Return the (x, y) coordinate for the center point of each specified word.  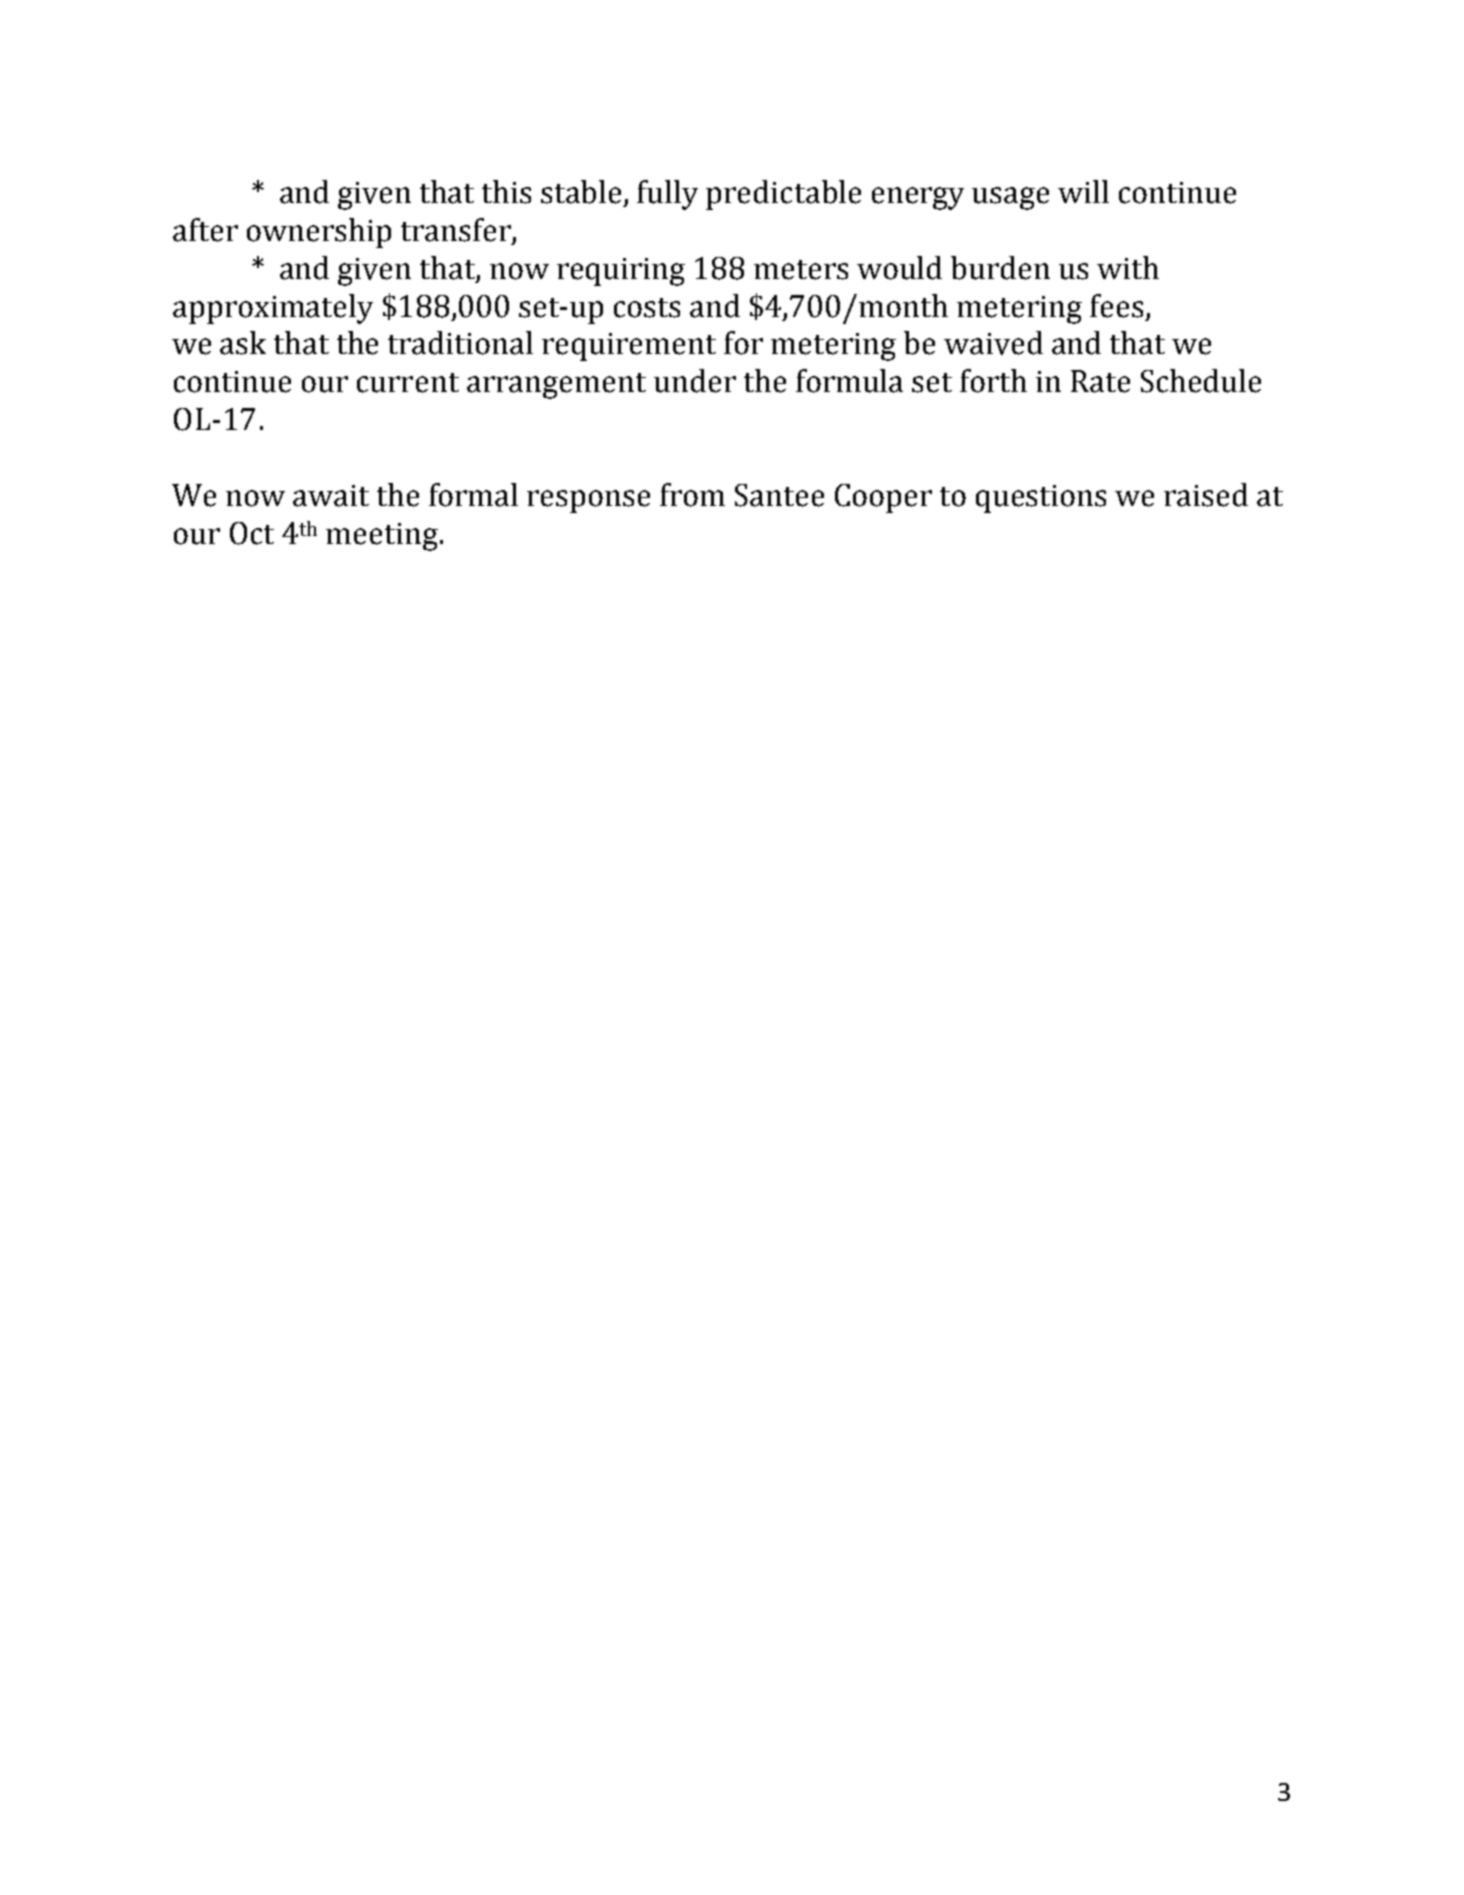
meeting (382, 537)
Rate (1100, 381)
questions (1041, 499)
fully (667, 195)
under (695, 381)
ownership (319, 233)
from (692, 495)
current (408, 383)
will (1083, 191)
